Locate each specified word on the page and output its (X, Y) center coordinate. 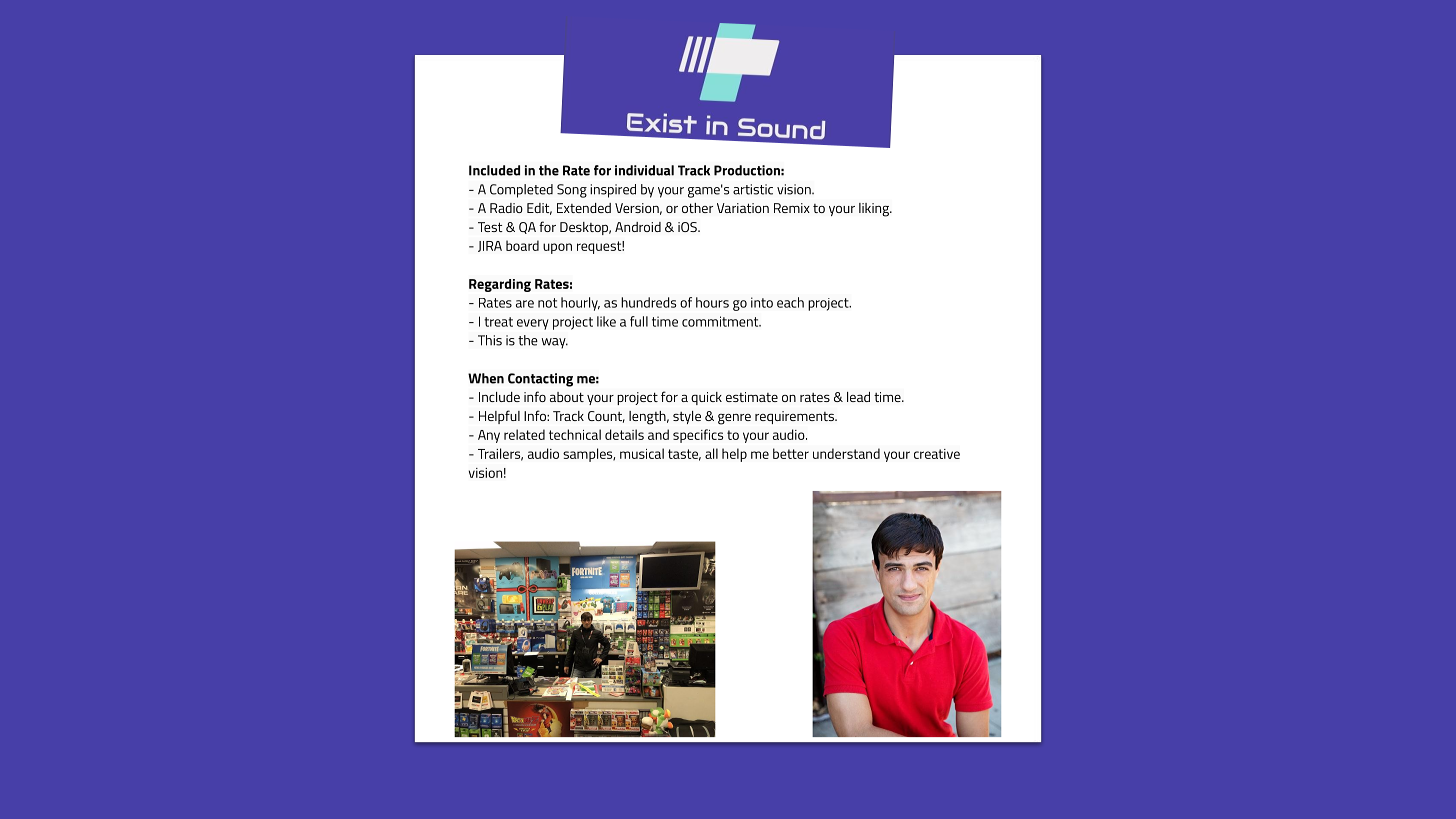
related (524, 434)
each (790, 302)
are (525, 304)
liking (875, 210)
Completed (521, 191)
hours (712, 302)
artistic (753, 189)
